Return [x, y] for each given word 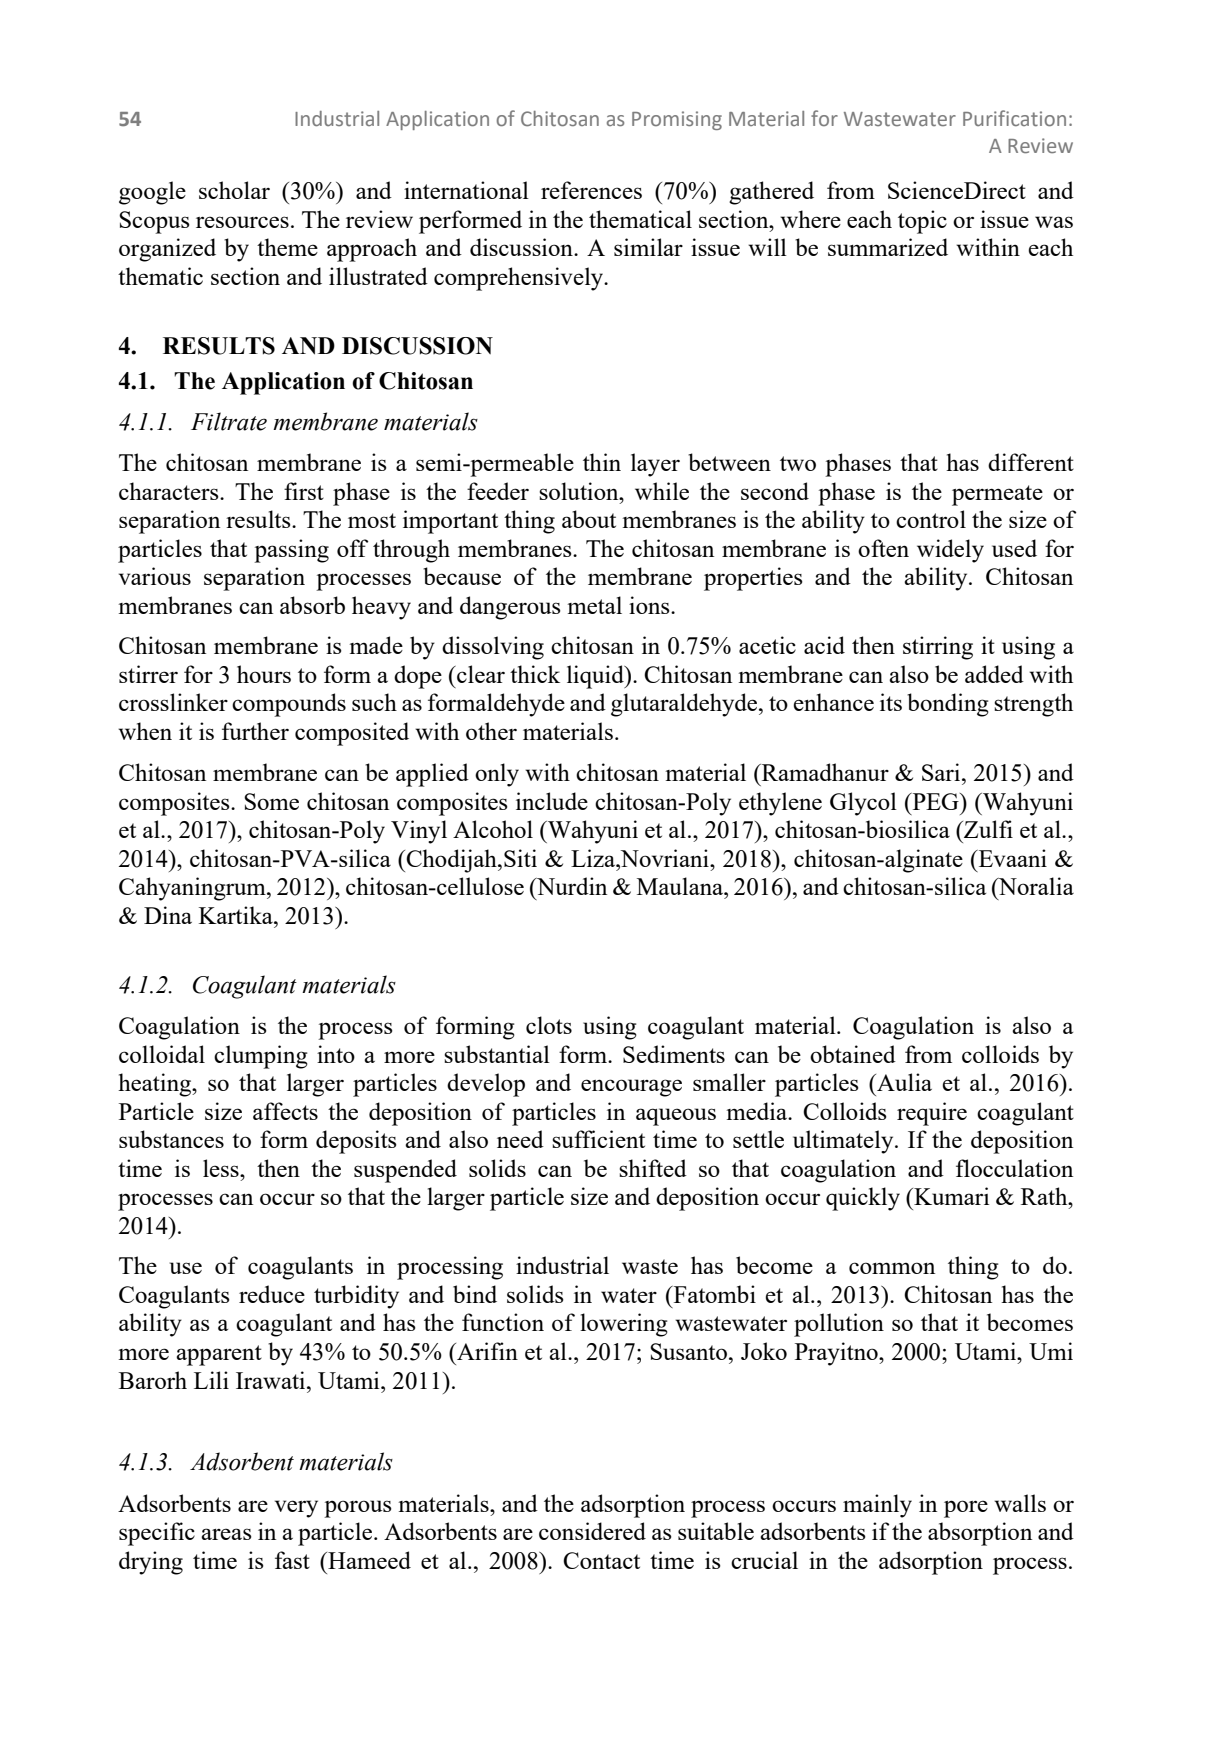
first [304, 491]
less [222, 1168]
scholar [234, 190]
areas [226, 1534]
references [591, 190]
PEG [935, 801]
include [552, 801]
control [931, 519]
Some [271, 801]
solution [580, 491]
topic [922, 222]
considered [592, 1531]
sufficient [598, 1139]
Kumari [950, 1196]
